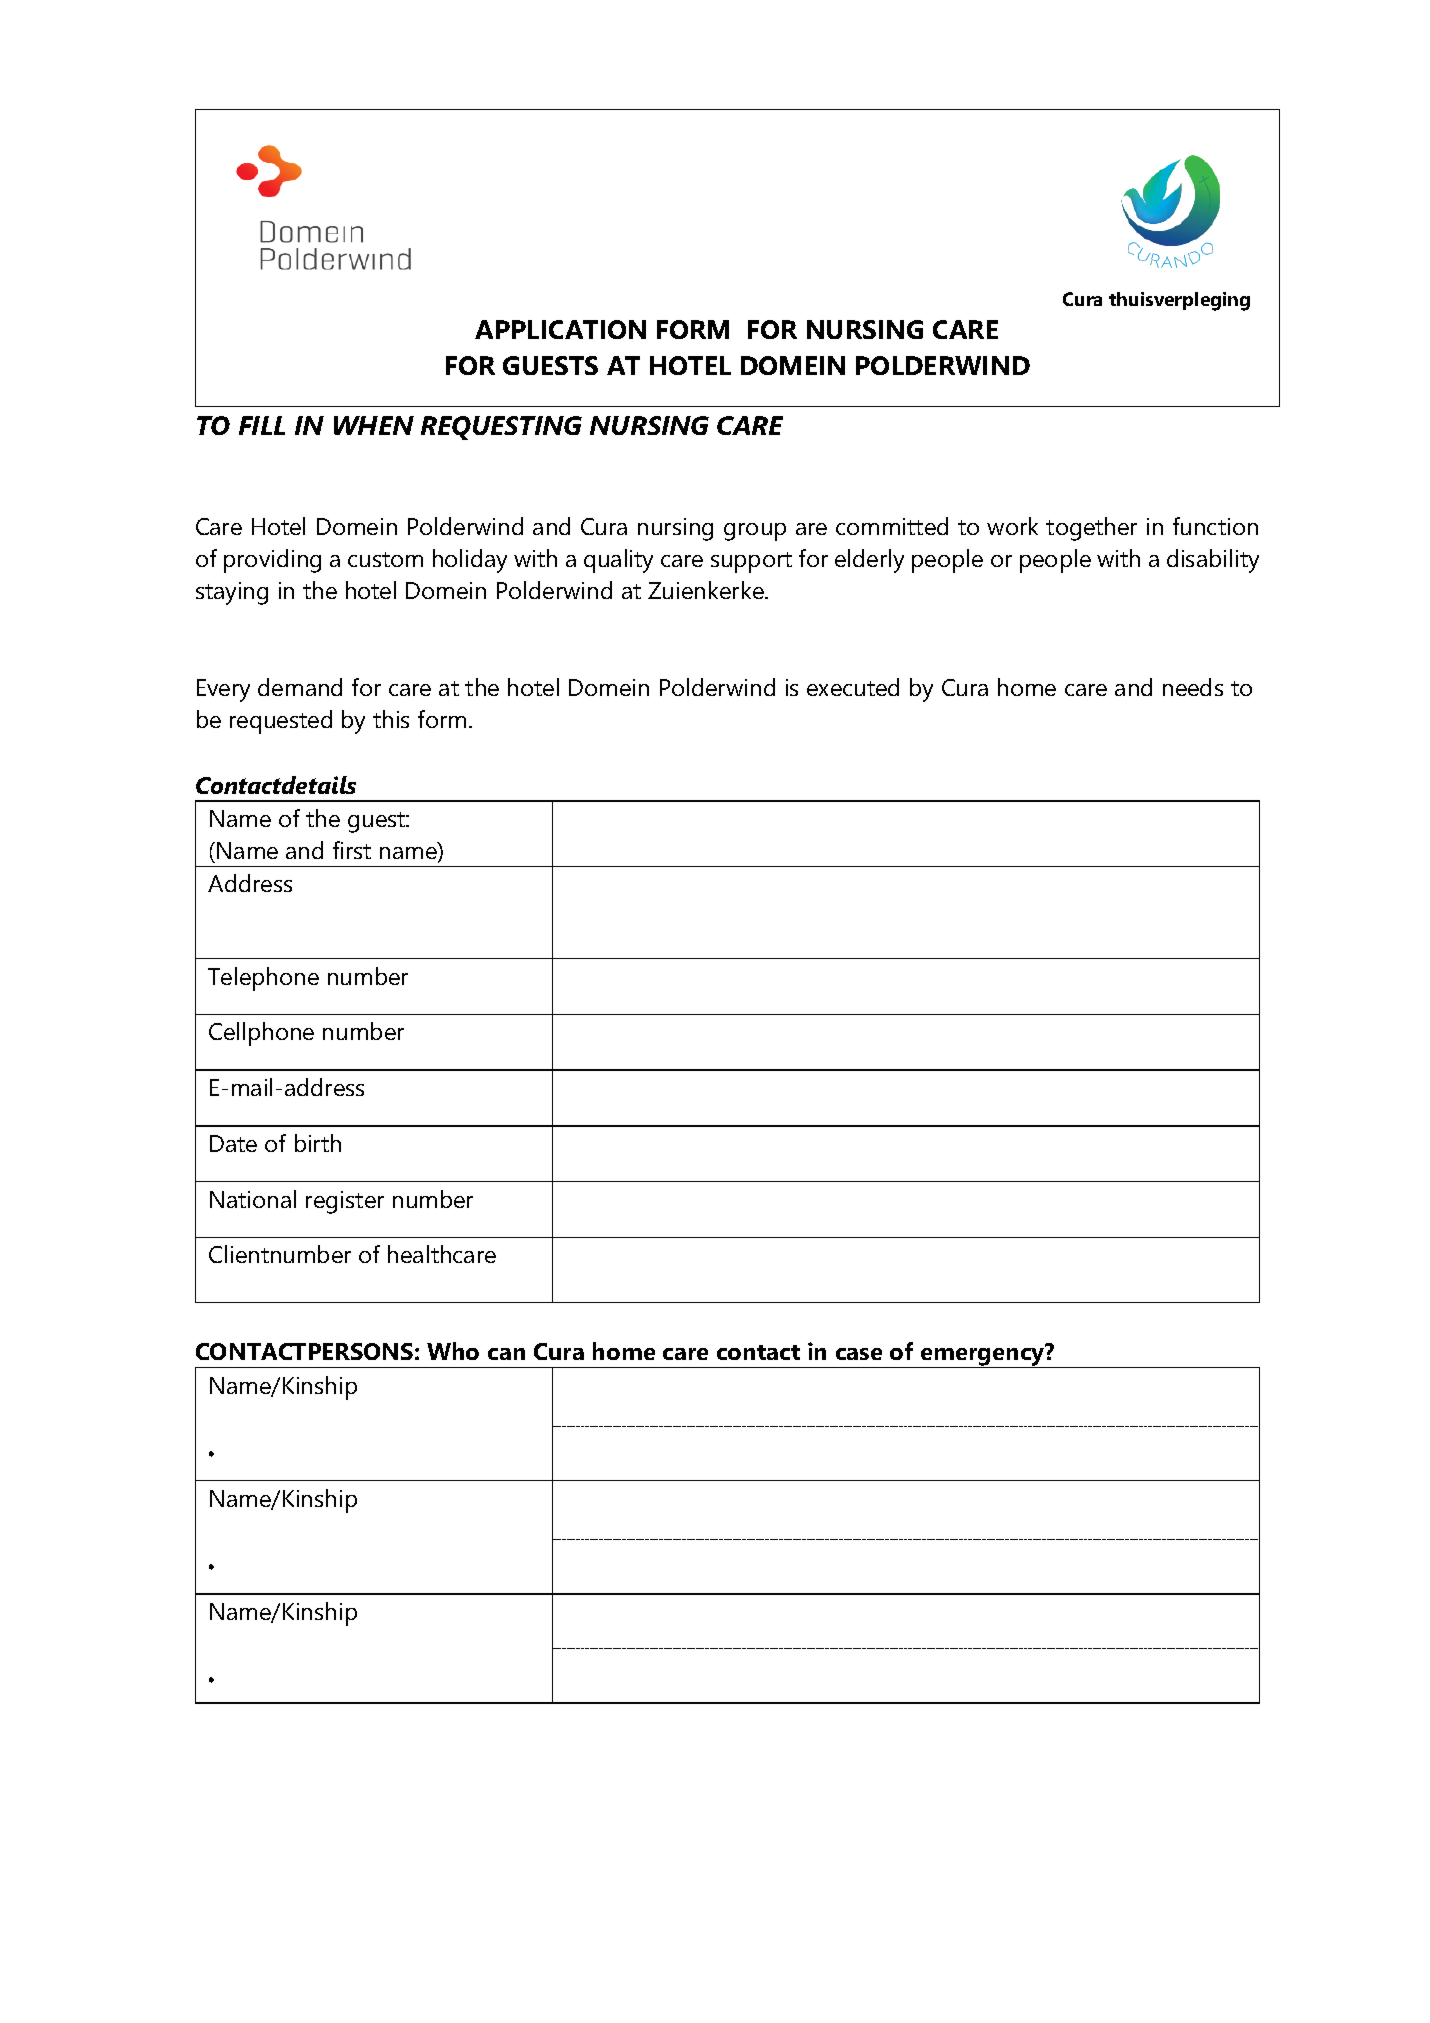 Image resolution: width=1430 pixels, height=2023 pixels. I want to click on WHEN, so click(374, 425).
